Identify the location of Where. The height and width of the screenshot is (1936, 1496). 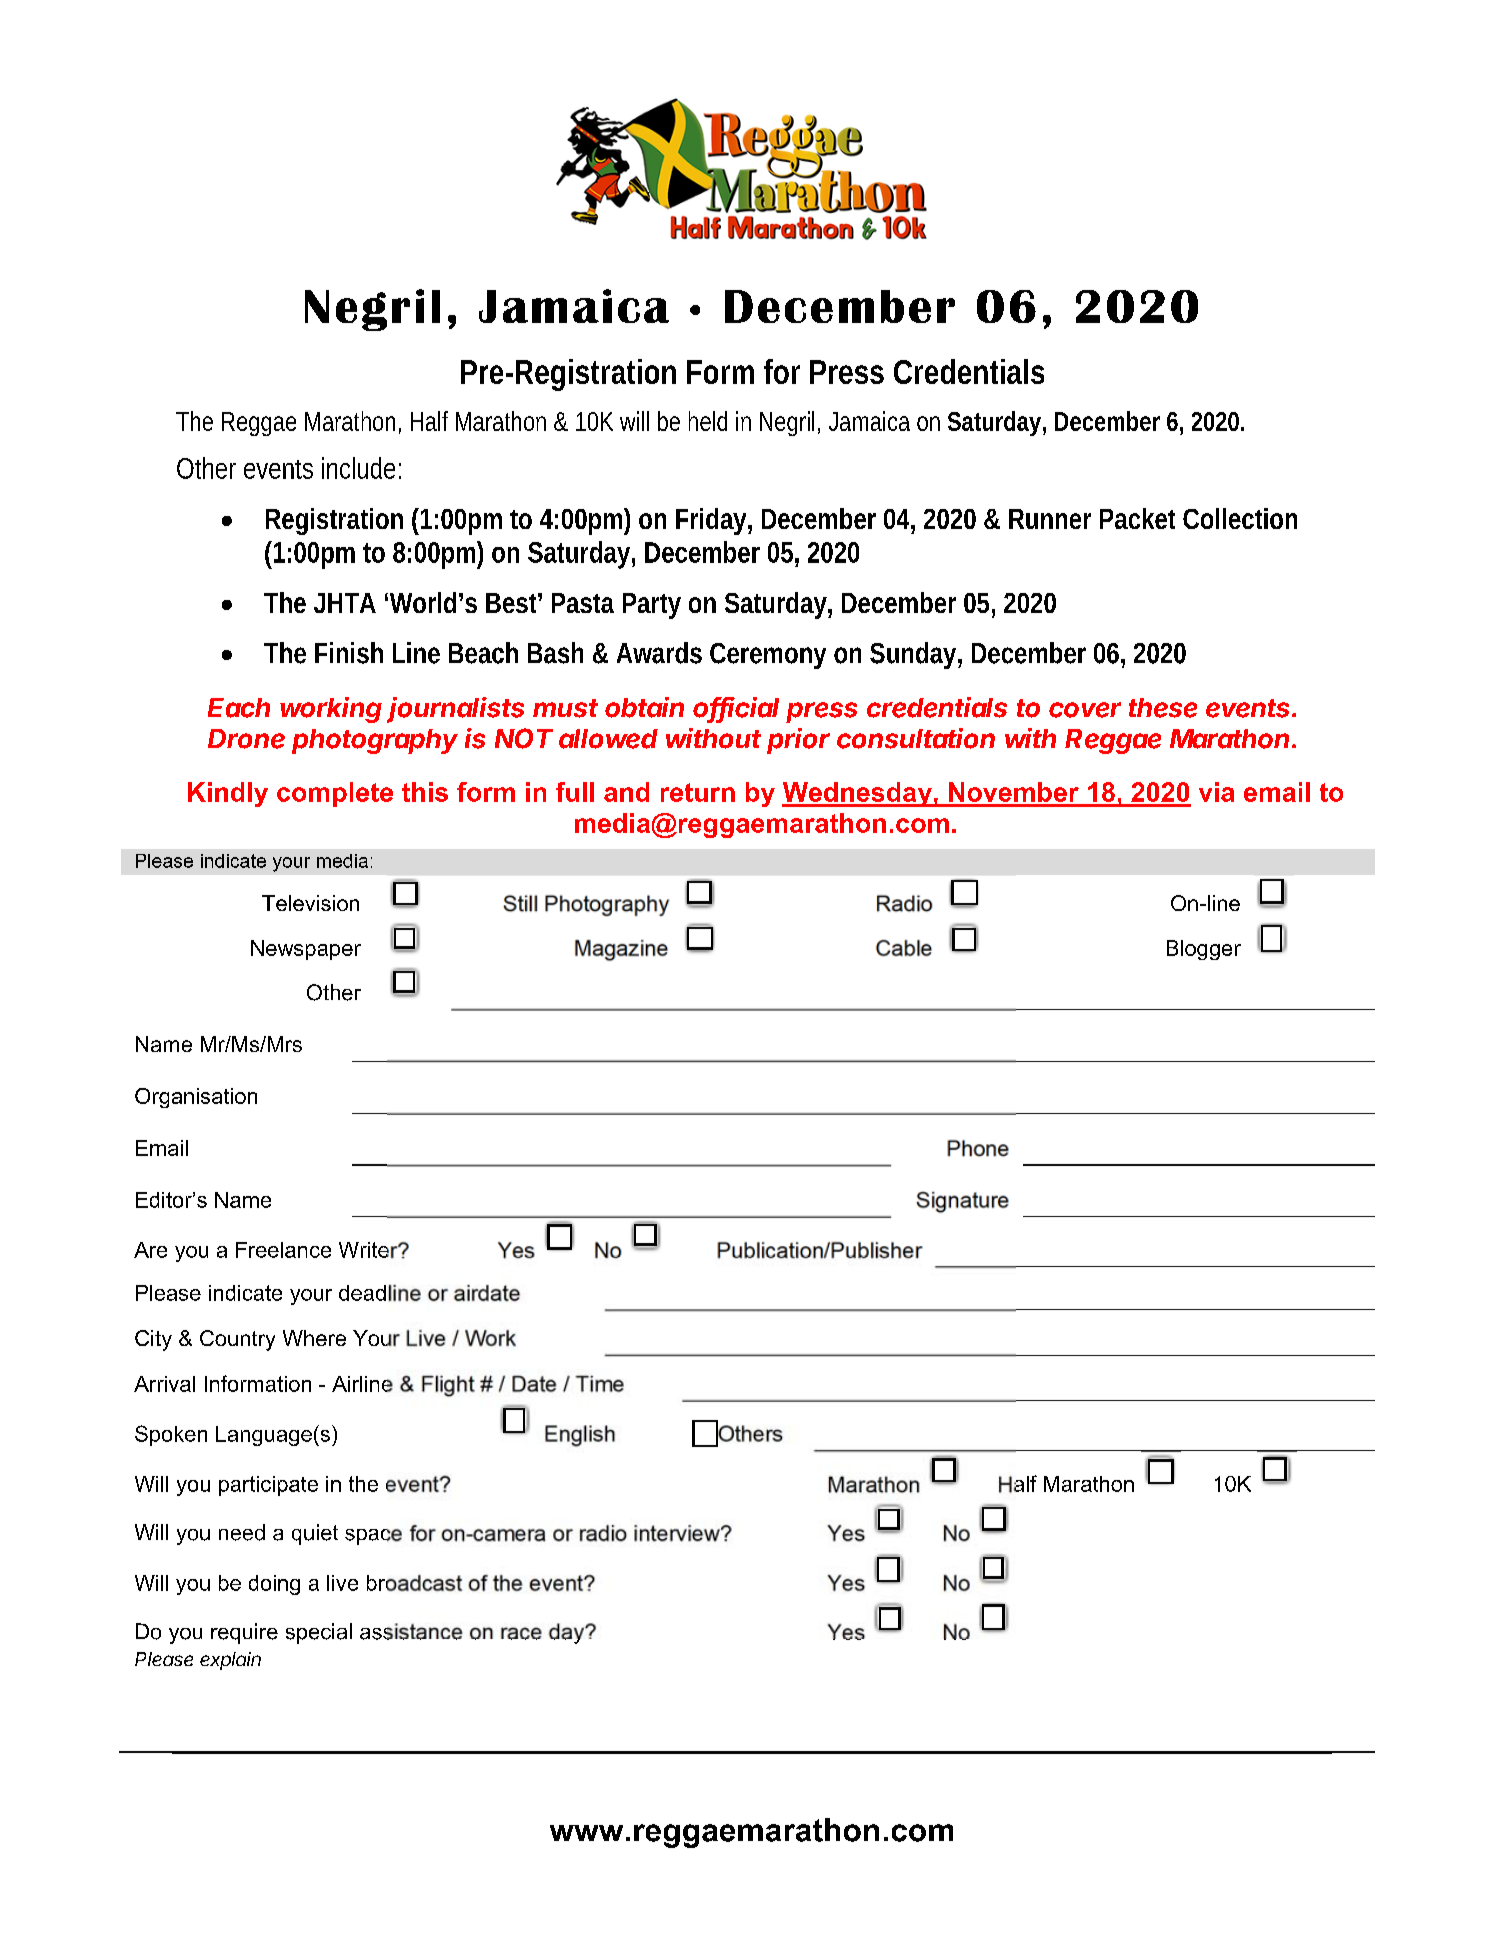
(314, 1338).
